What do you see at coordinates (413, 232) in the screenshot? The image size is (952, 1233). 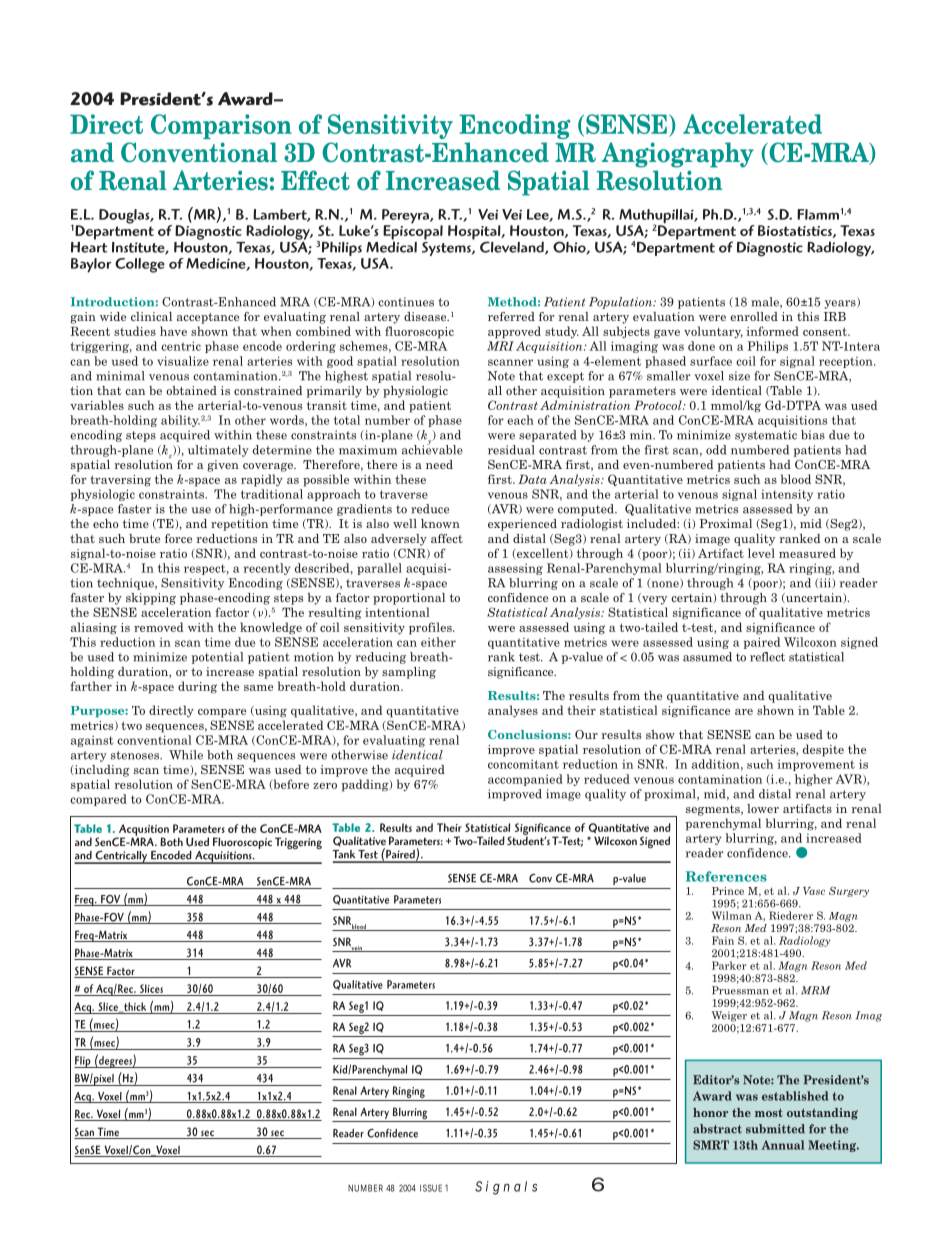 I see `Episcopal` at bounding box center [413, 232].
